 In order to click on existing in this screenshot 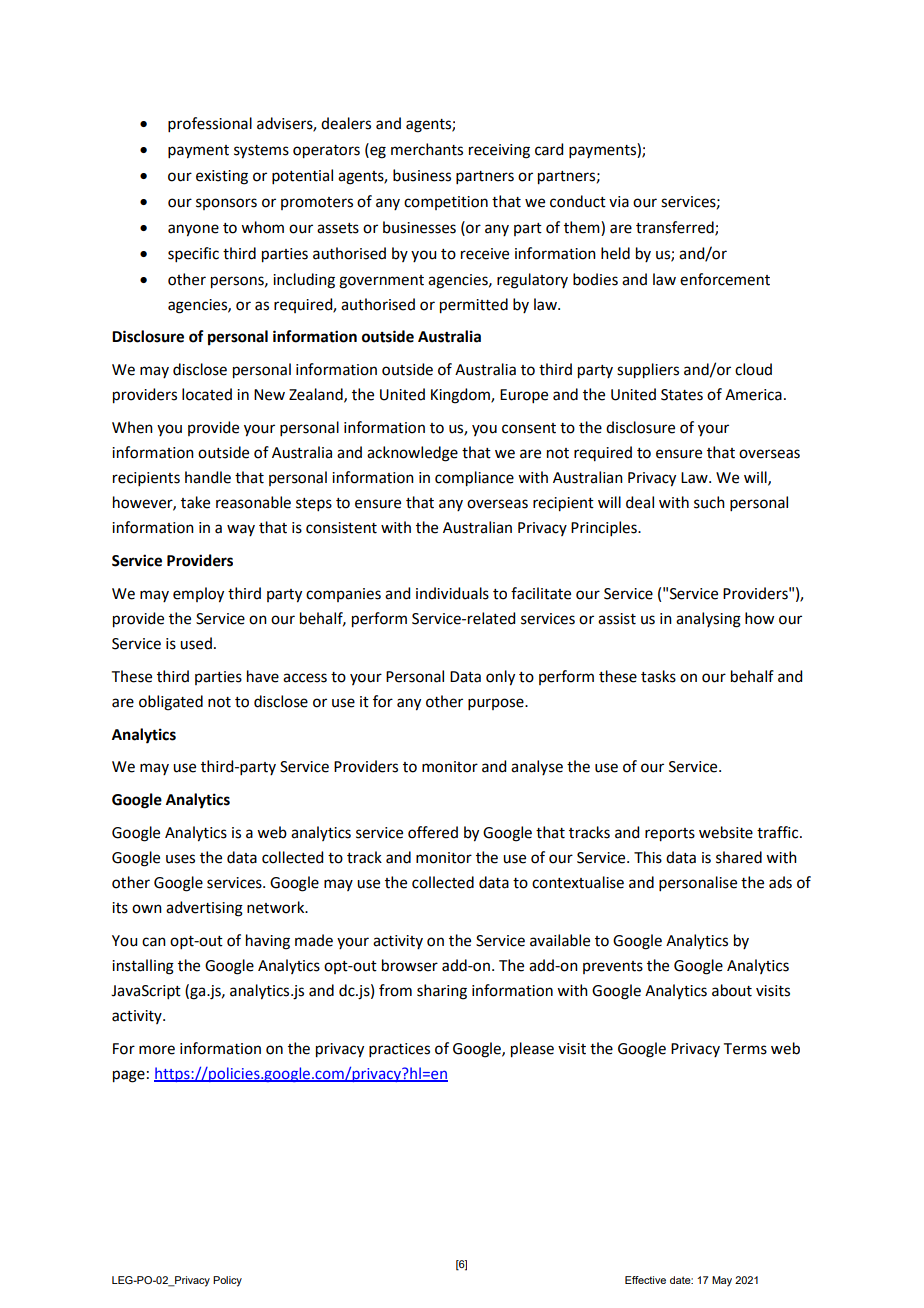, I will do `click(222, 177)`.
